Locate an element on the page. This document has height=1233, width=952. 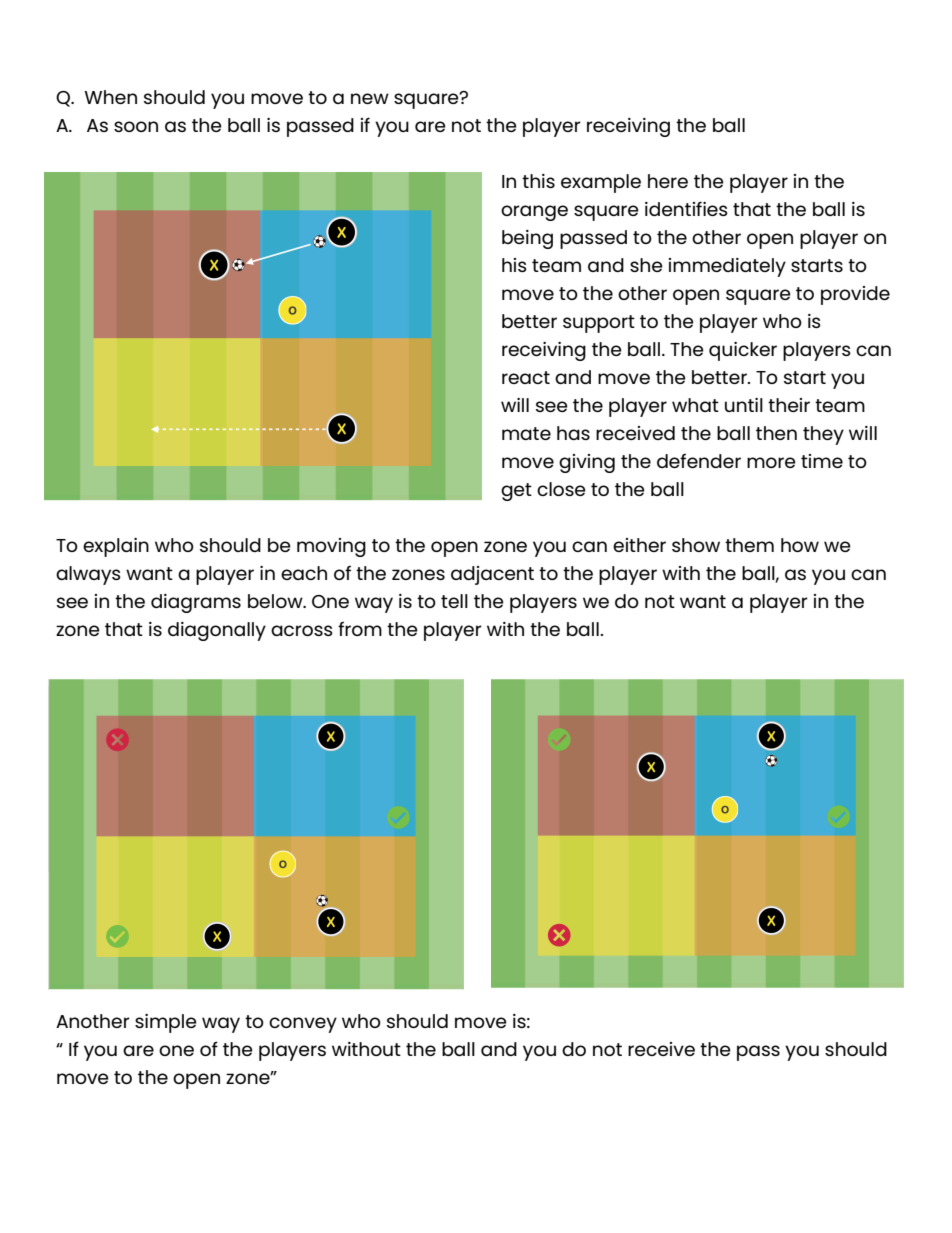
them is located at coordinates (749, 545).
